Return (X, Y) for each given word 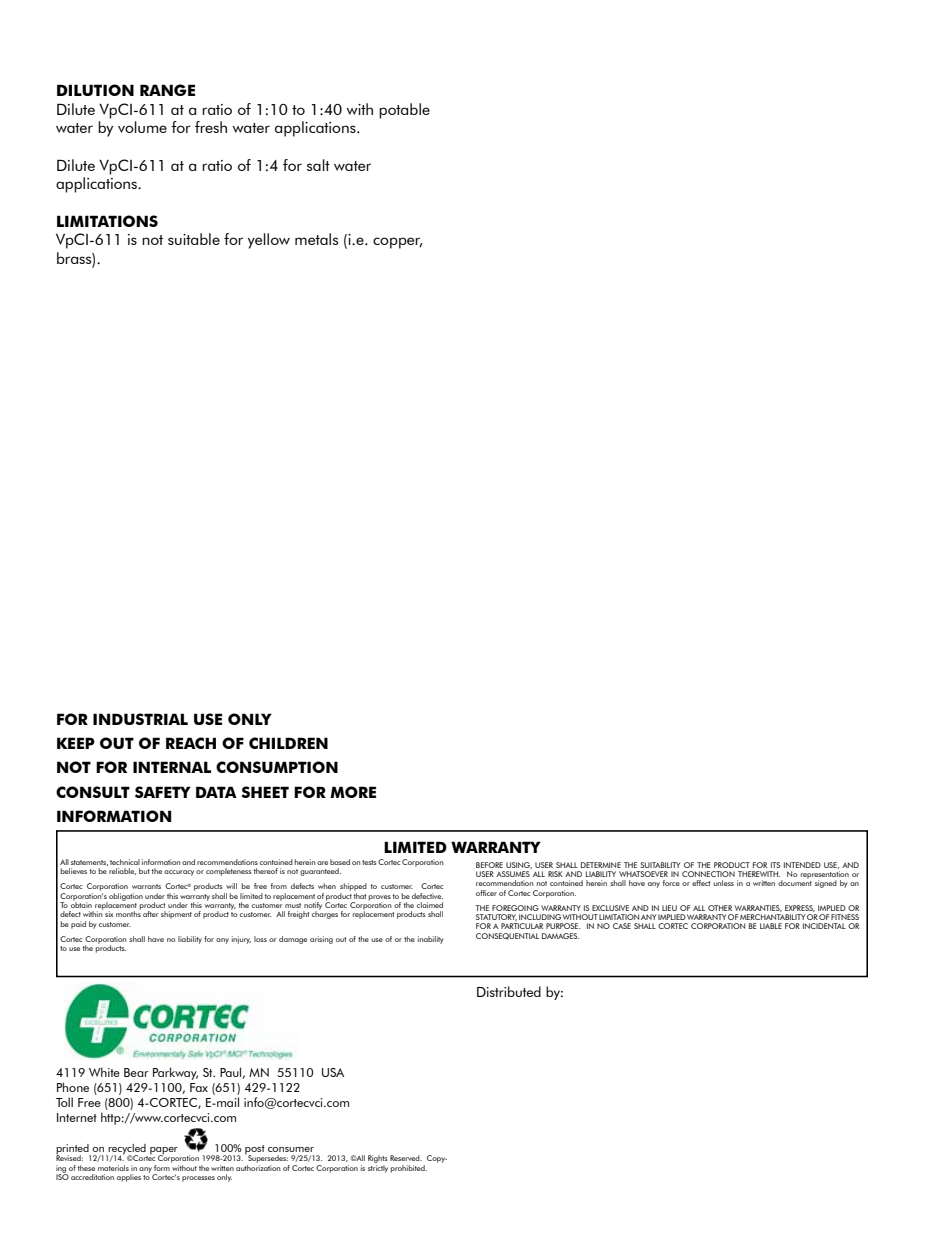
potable (404, 111)
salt (318, 165)
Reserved (406, 1158)
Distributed (509, 991)
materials (113, 1168)
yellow (269, 241)
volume (142, 127)
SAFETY (163, 792)
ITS (776, 865)
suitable (194, 239)
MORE (353, 792)
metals (316, 239)
